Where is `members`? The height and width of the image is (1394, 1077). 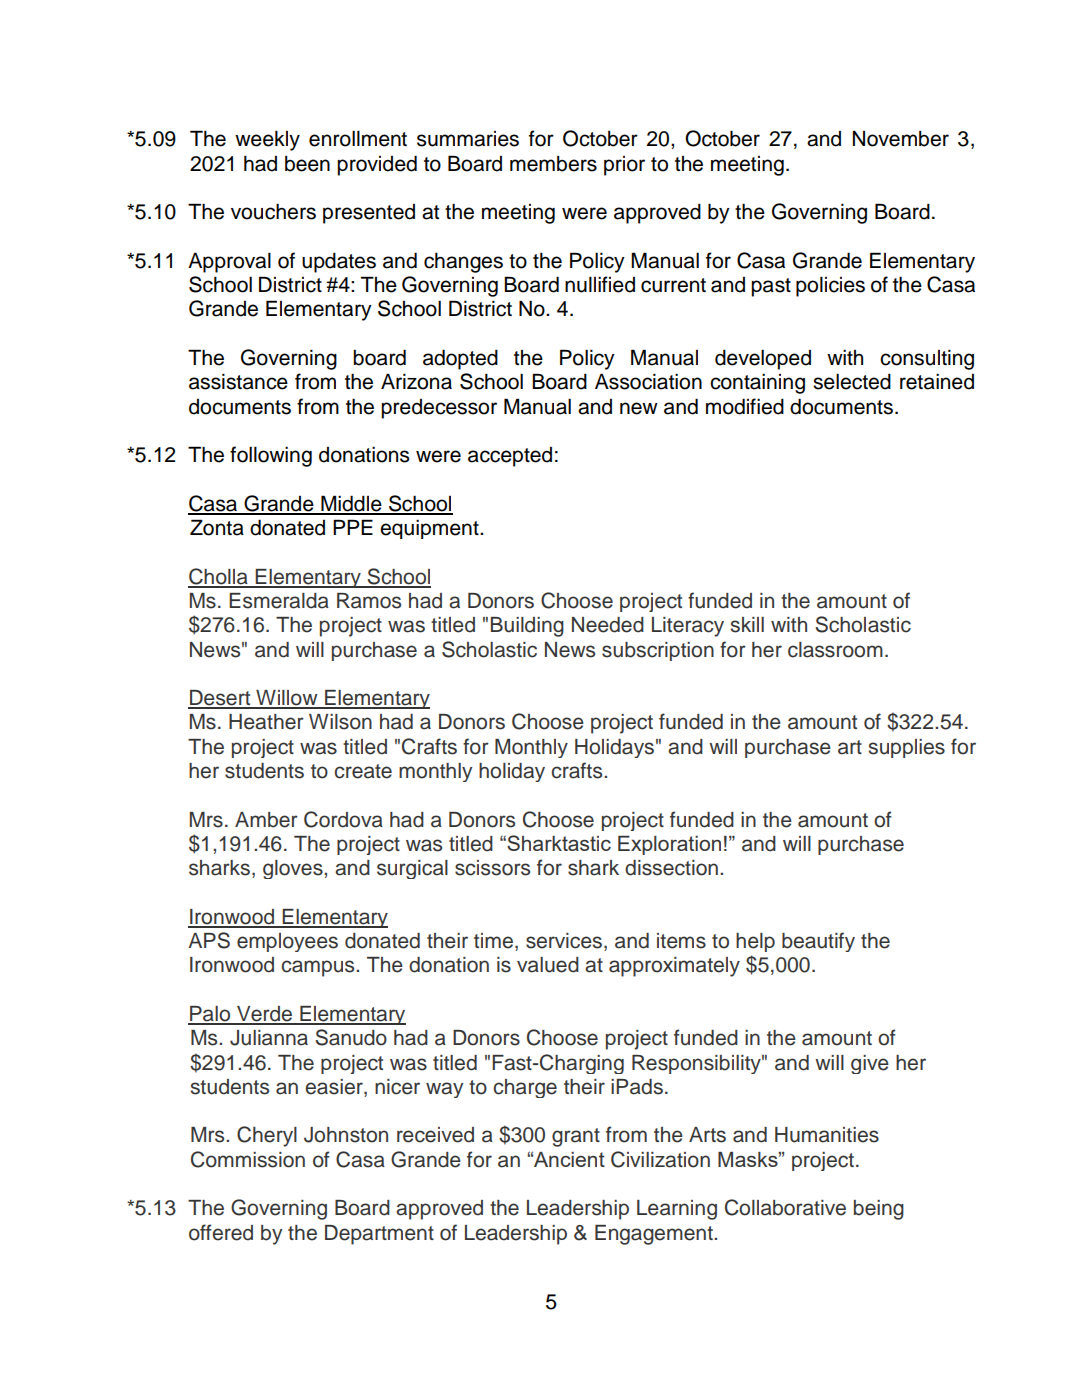
members is located at coordinates (553, 164).
